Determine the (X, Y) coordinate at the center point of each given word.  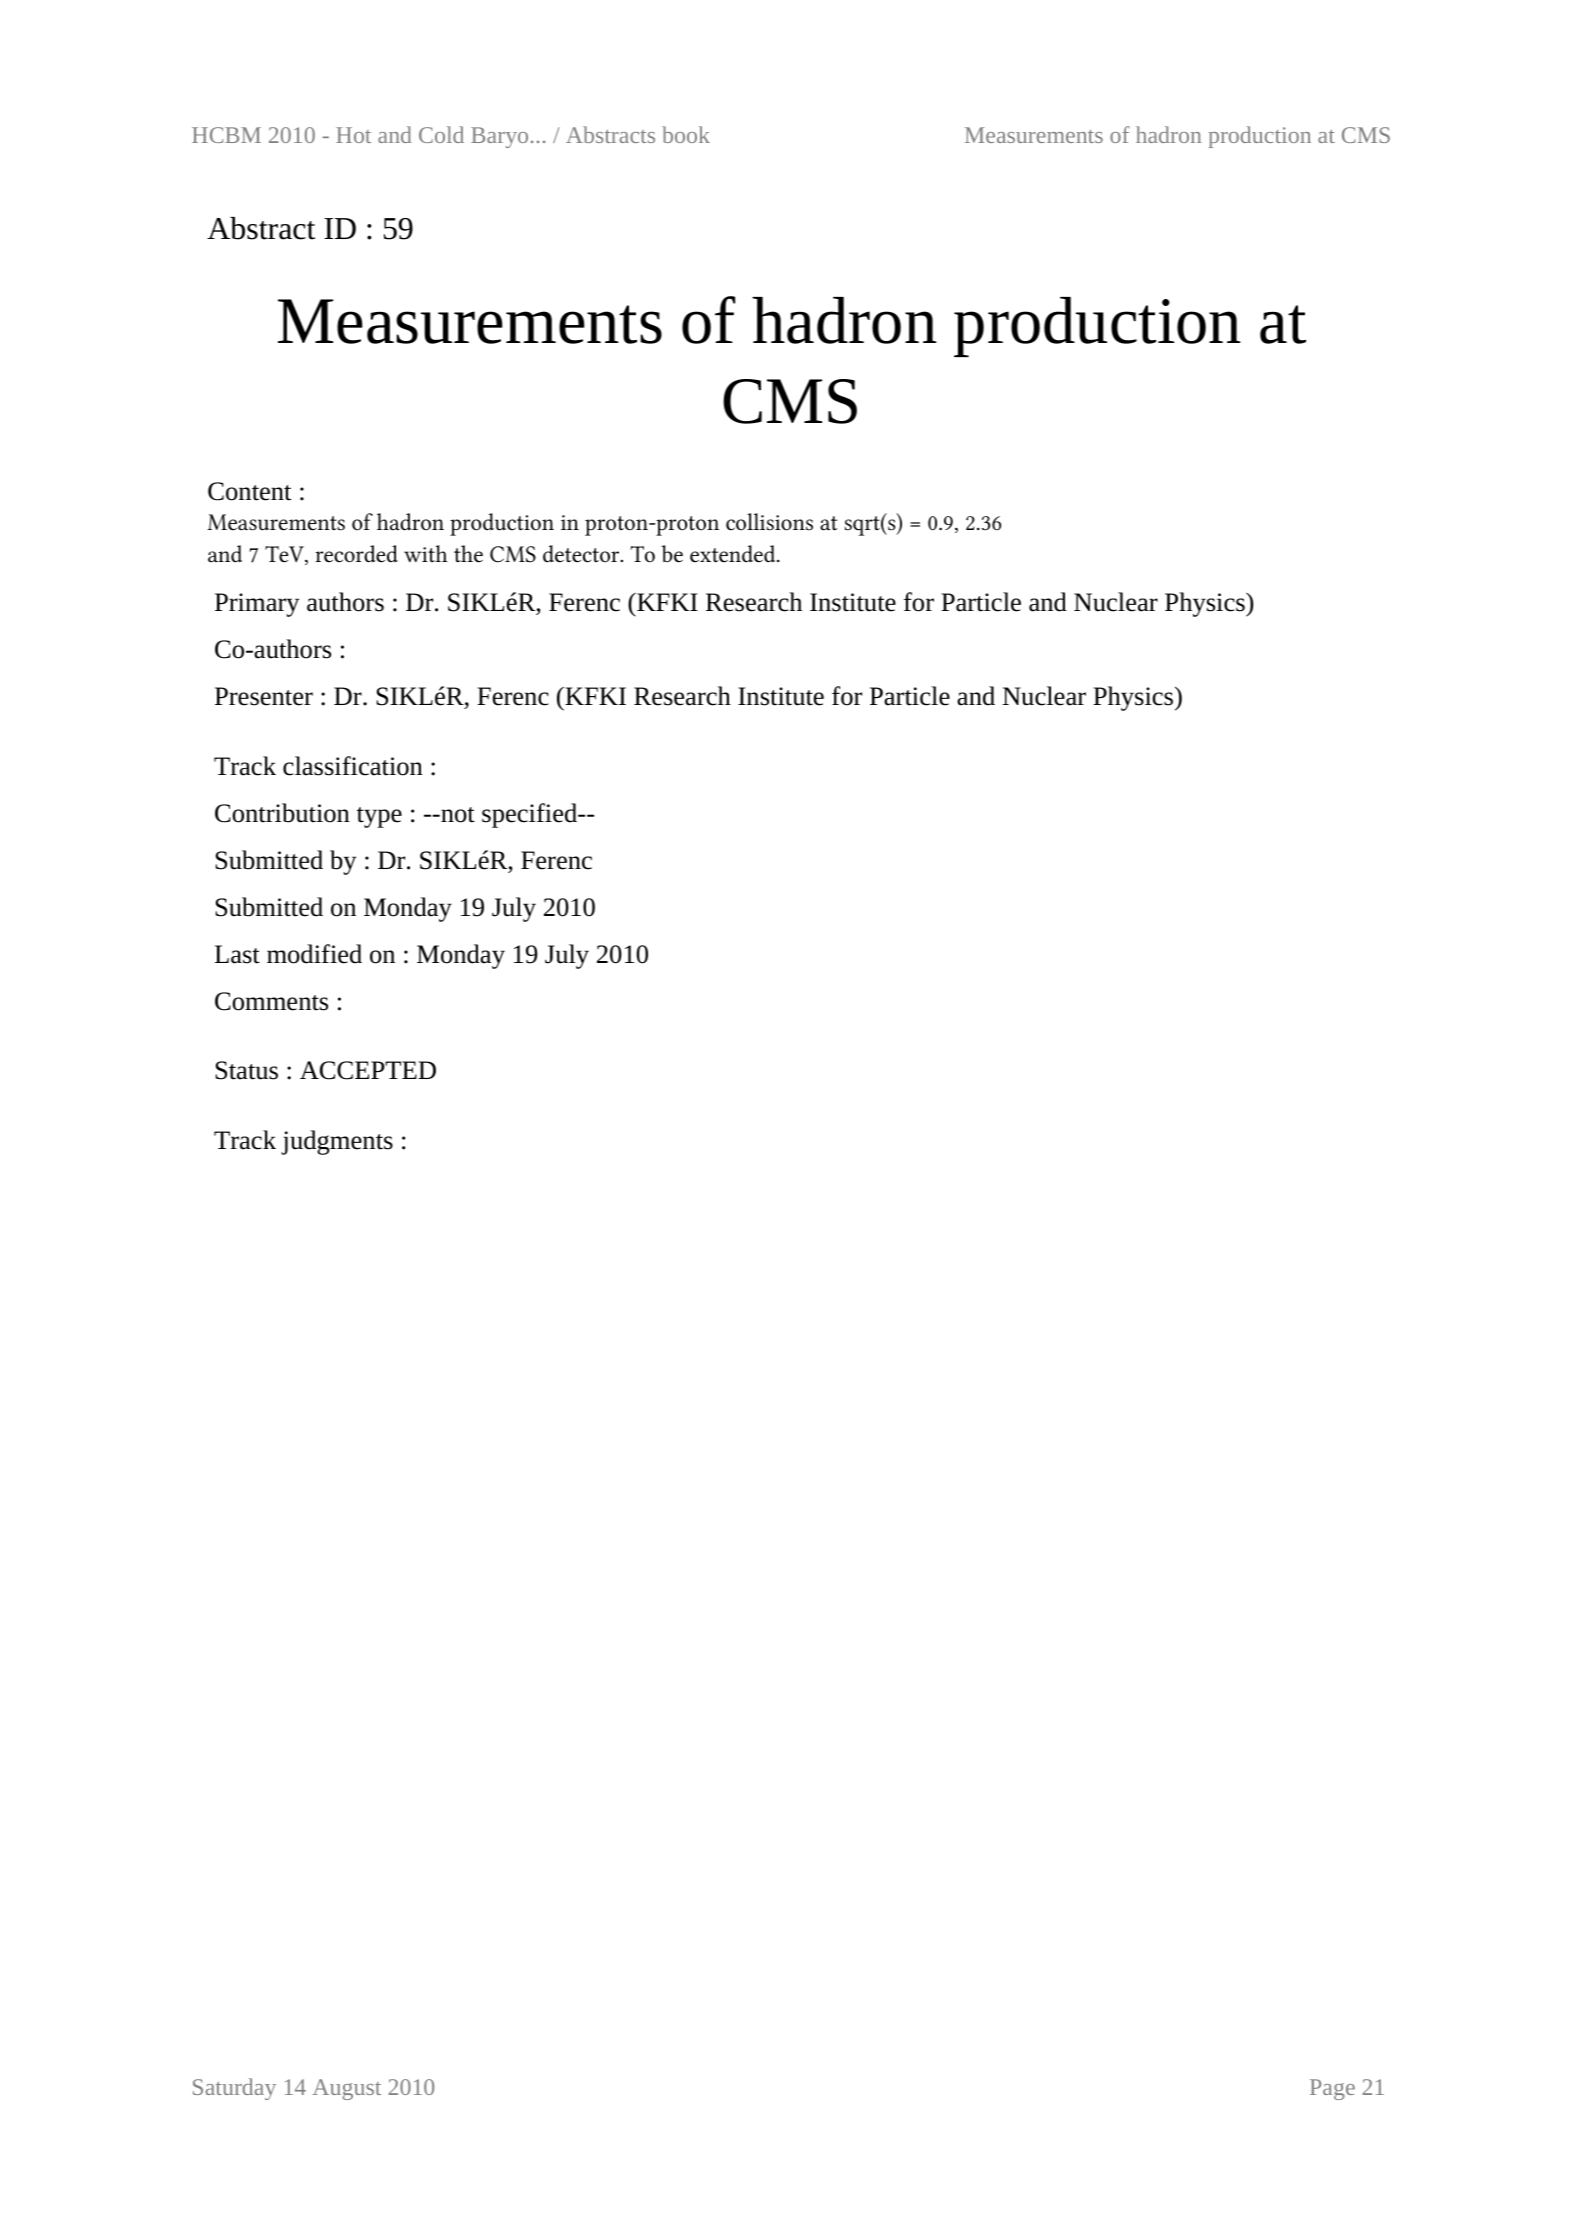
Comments (271, 1001)
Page (1332, 2089)
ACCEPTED (368, 1070)
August (347, 2089)
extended (732, 554)
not (457, 815)
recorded (356, 554)
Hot (353, 135)
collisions (769, 522)
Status (246, 1070)
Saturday (234, 2089)
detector (582, 554)
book (686, 134)
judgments (337, 1142)
